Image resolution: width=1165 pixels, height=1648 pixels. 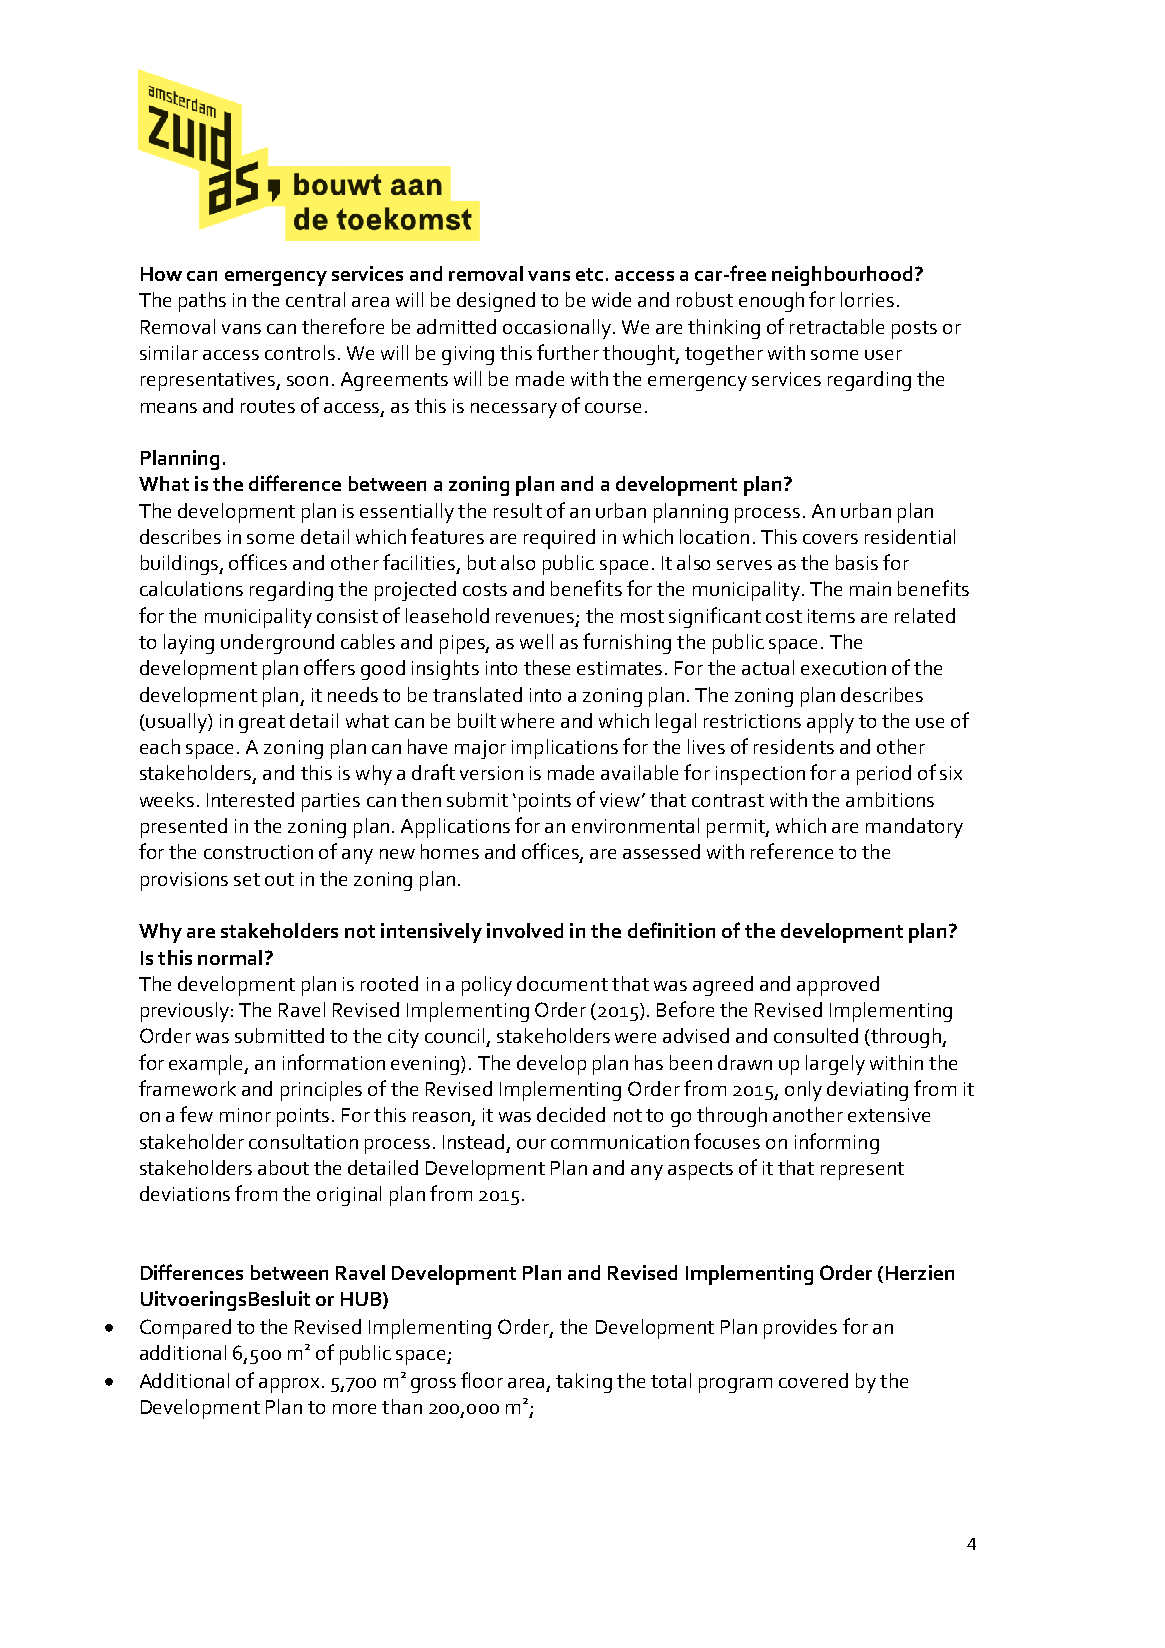 What do you see at coordinates (191, 588) in the screenshot?
I see `calculations` at bounding box center [191, 588].
